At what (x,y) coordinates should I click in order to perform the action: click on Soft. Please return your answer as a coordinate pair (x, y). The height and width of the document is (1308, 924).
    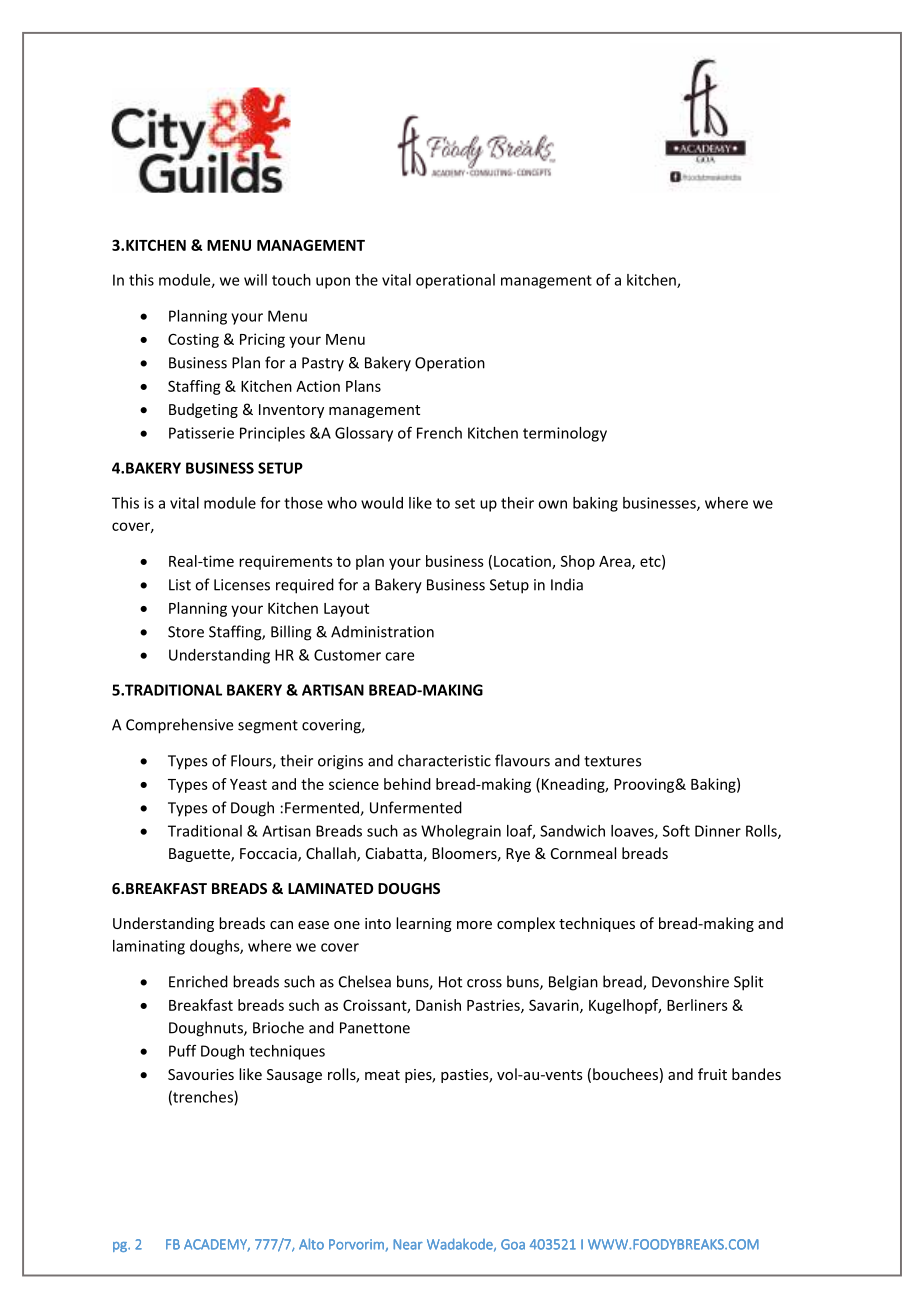
    Looking at the image, I should click on (676, 830).
